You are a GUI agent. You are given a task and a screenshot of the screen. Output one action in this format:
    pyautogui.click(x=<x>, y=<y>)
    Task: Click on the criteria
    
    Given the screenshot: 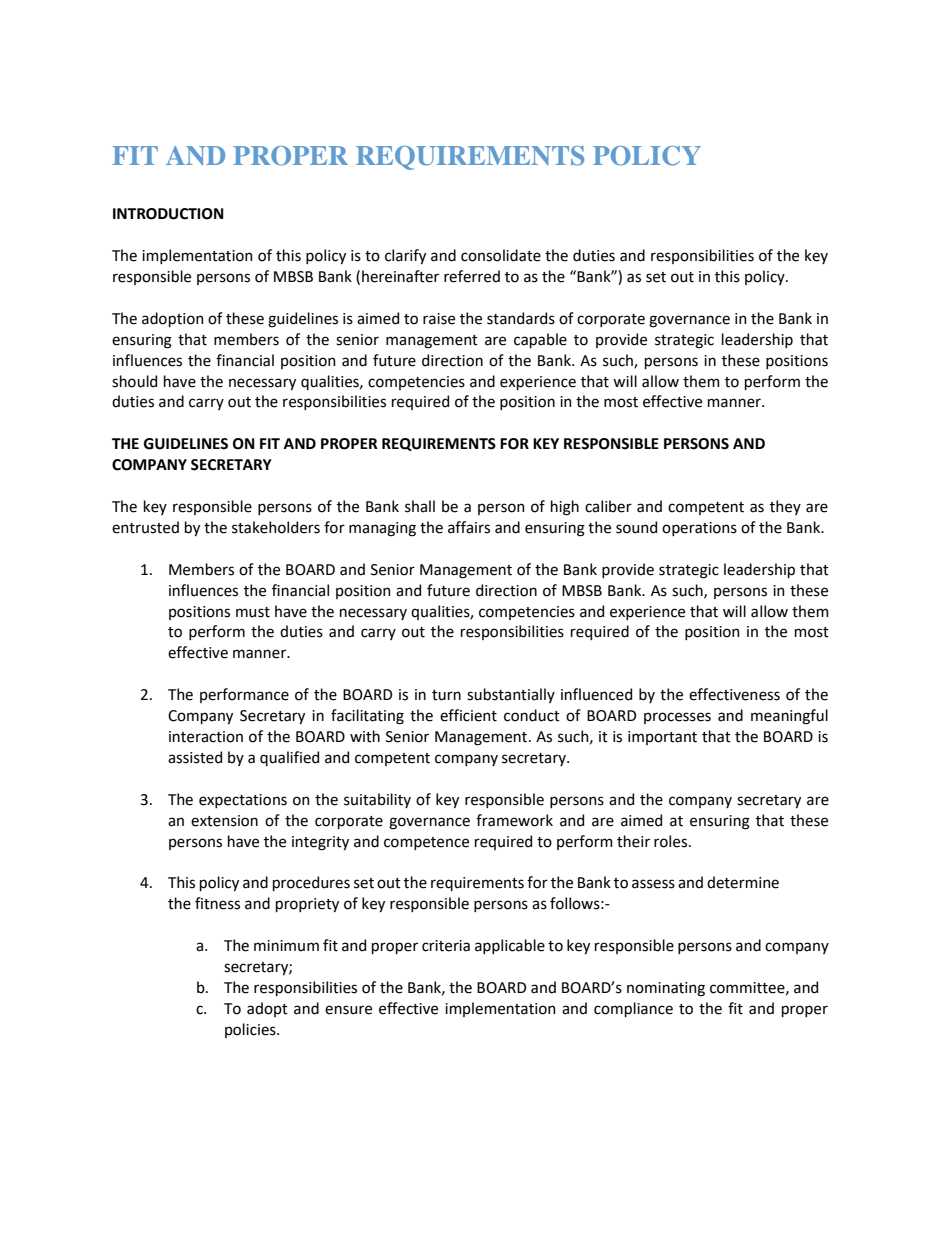 What is the action you would take?
    pyautogui.click(x=446, y=946)
